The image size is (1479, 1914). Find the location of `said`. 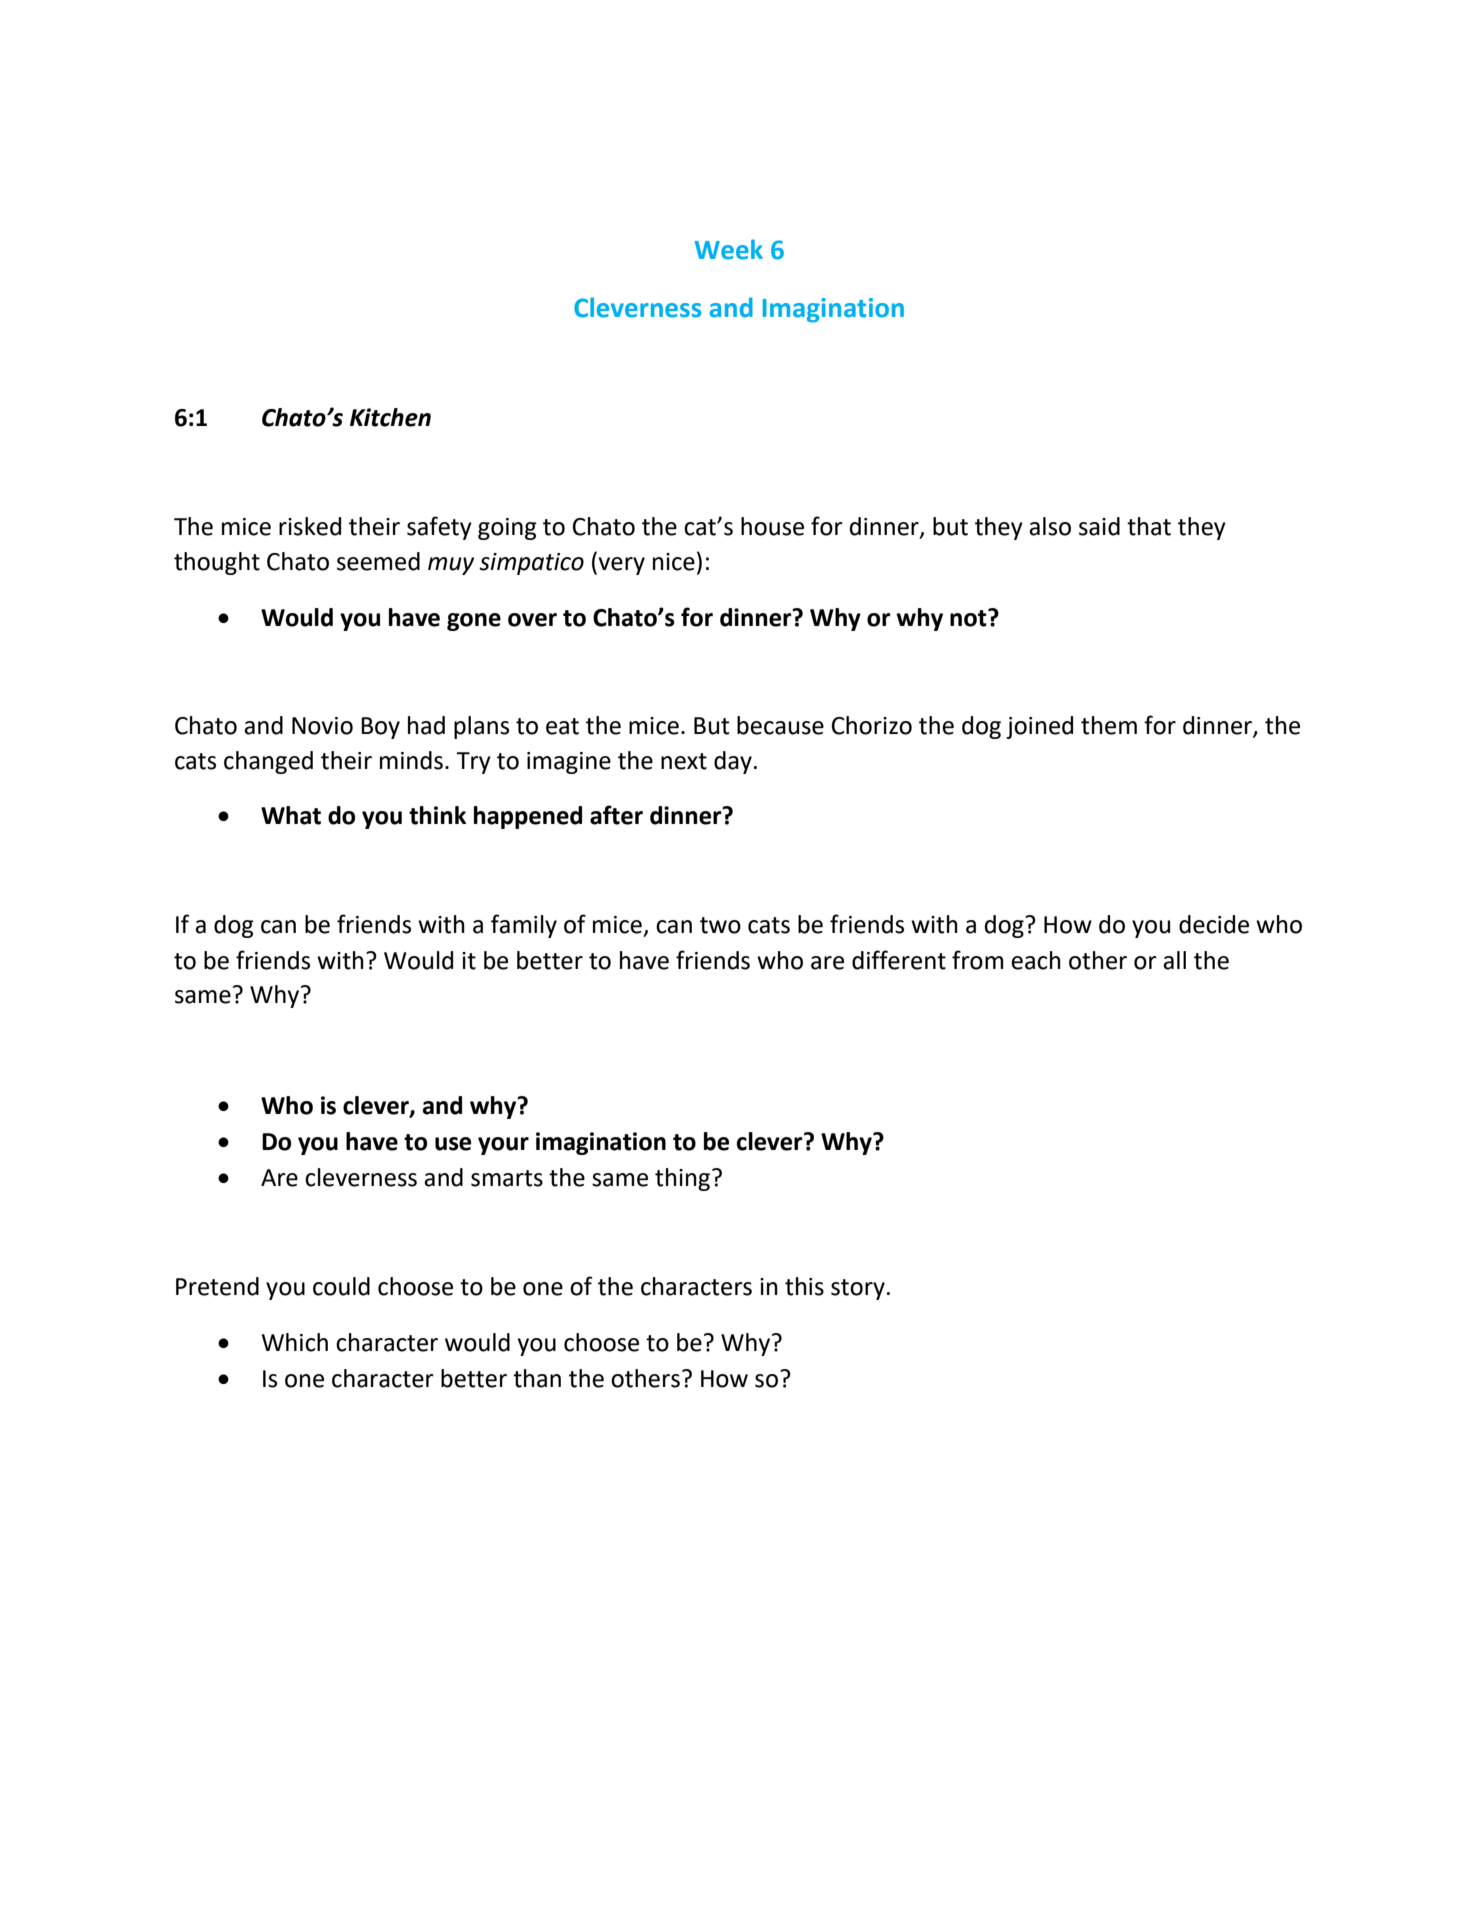

said is located at coordinates (1099, 526).
